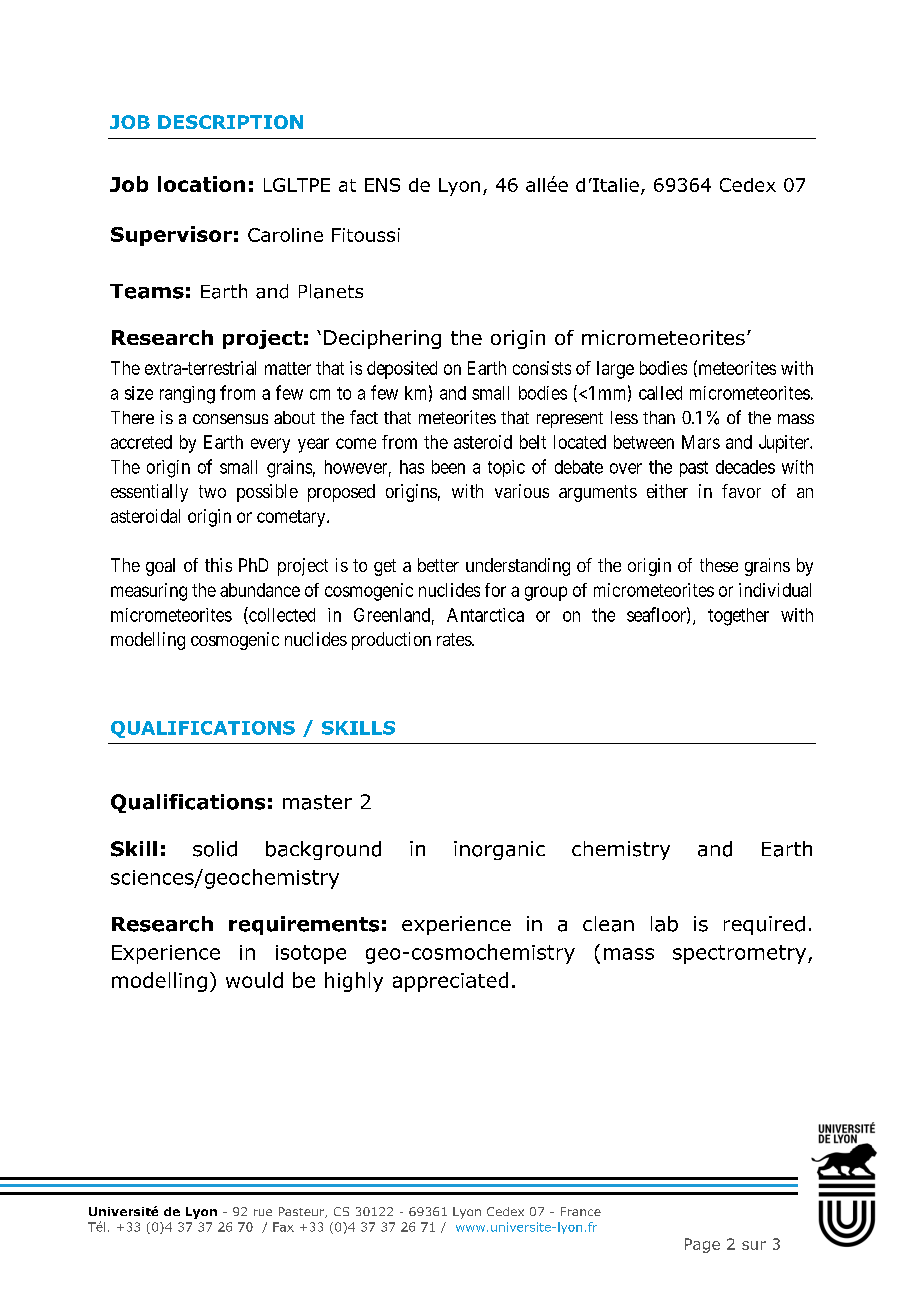 Image resolution: width=924 pixels, height=1308 pixels. Describe the element at coordinates (581, 1211) in the page. I see `France` at that location.
